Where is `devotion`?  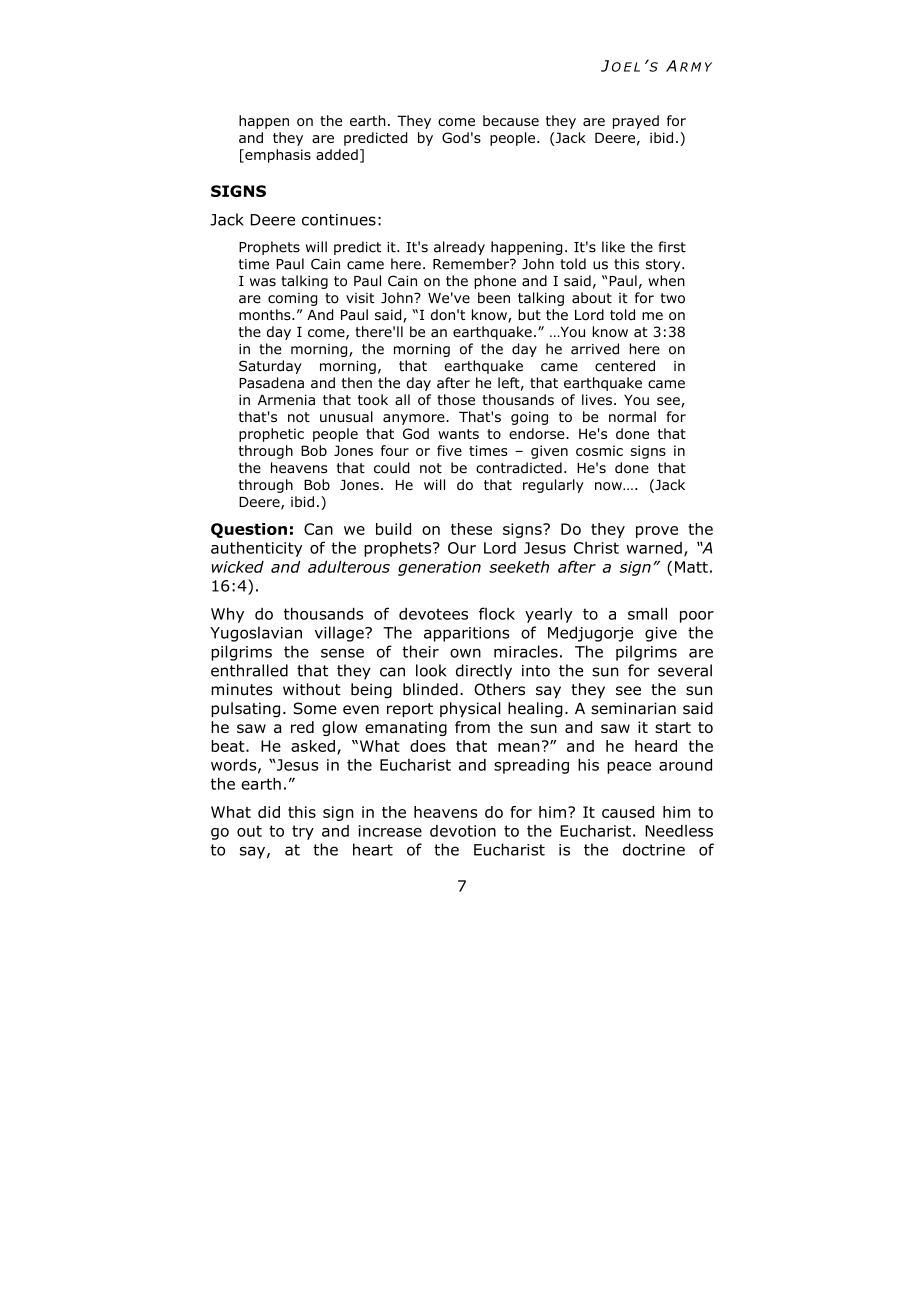
devotion is located at coordinates (463, 831).
